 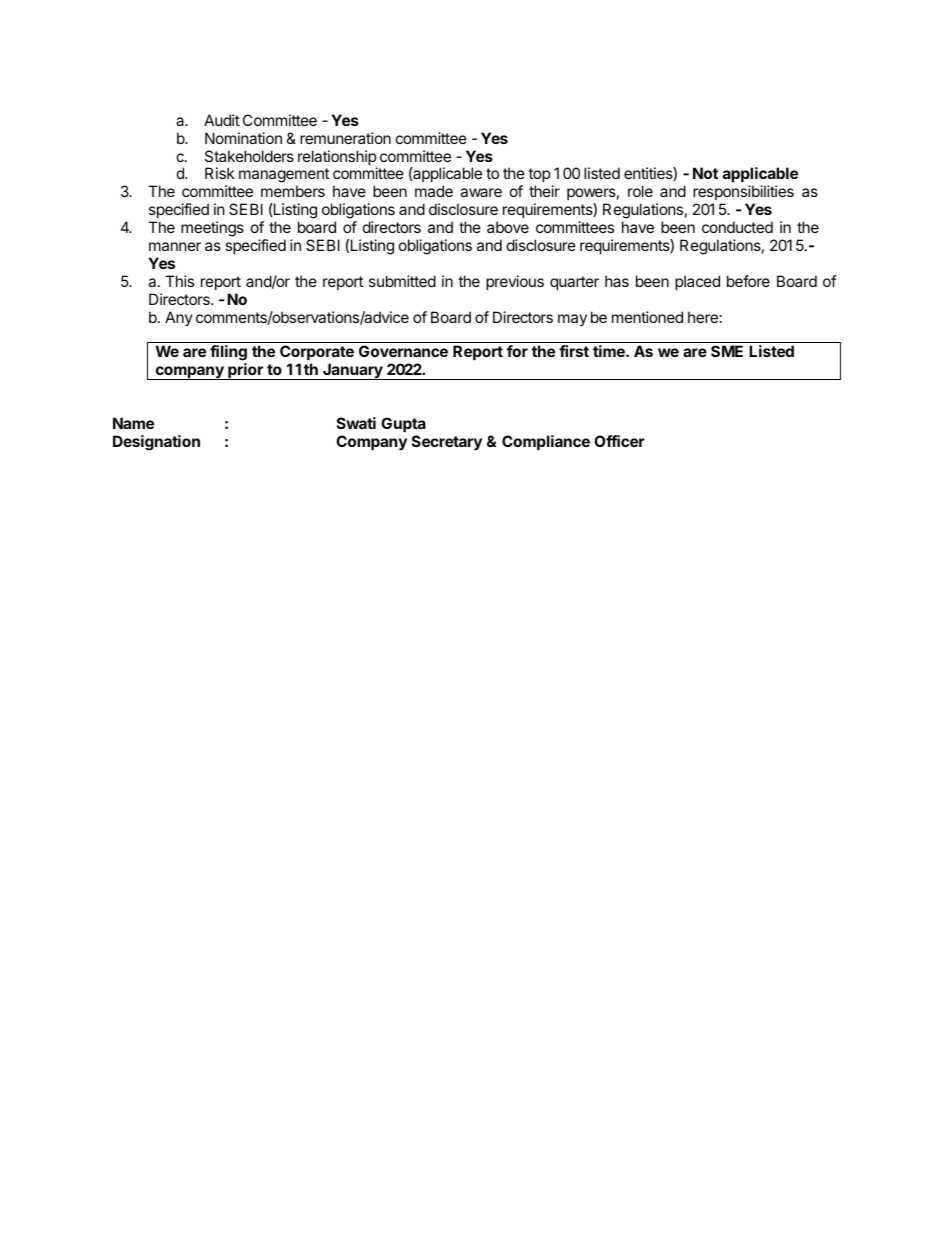 I want to click on remuneration, so click(x=345, y=138).
